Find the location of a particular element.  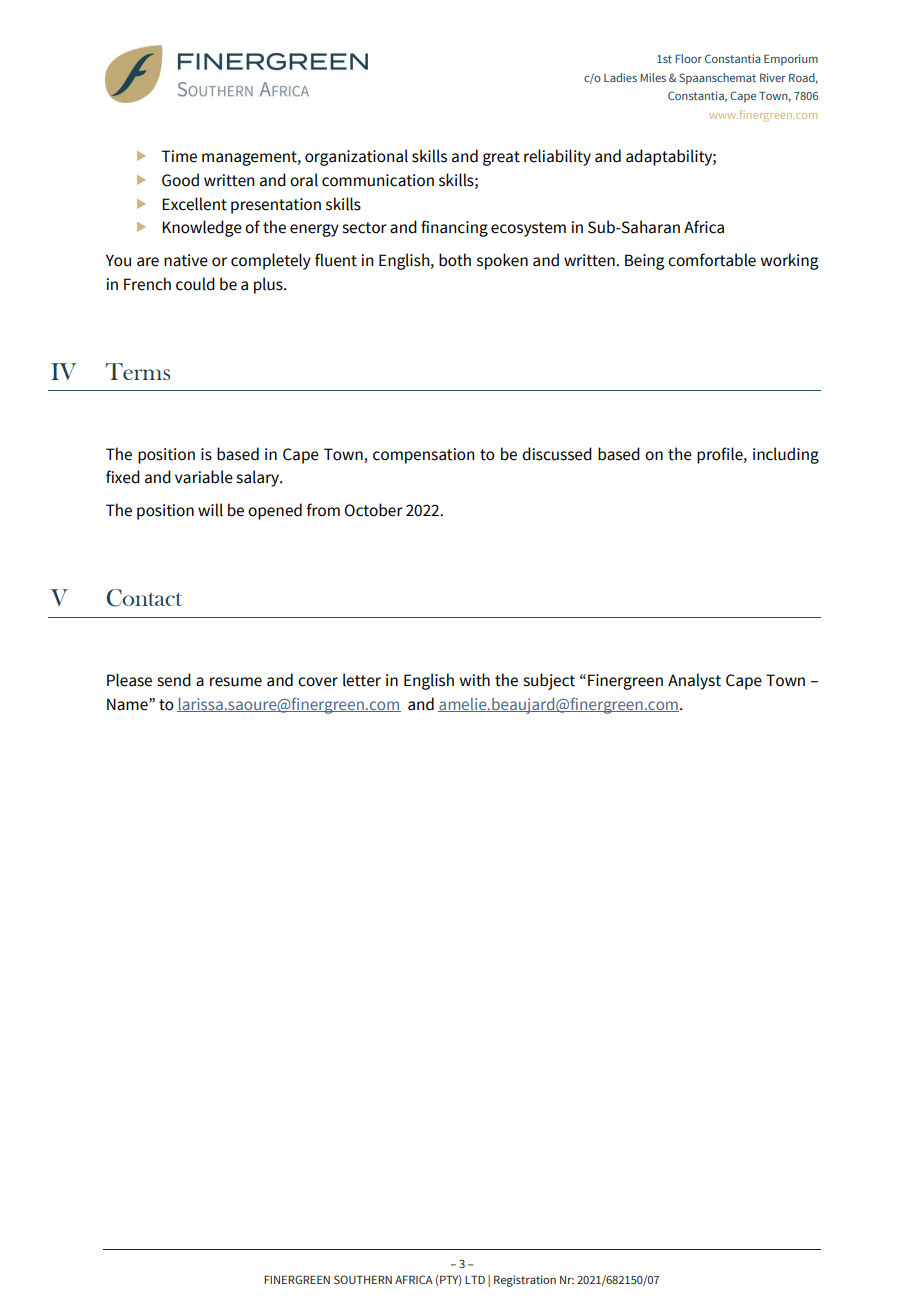

with is located at coordinates (475, 680).
